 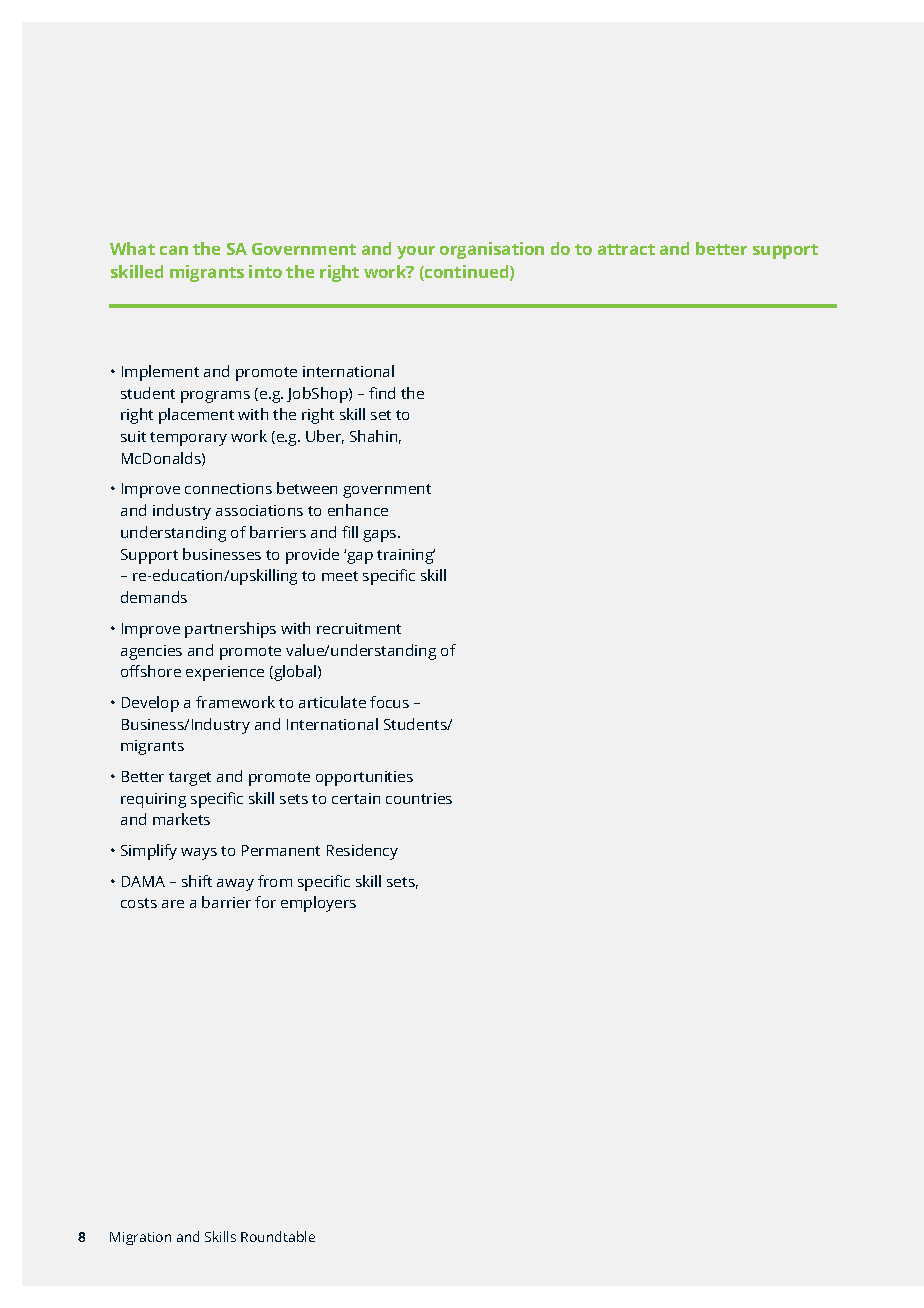 What do you see at coordinates (406, 556) in the page?
I see `training` at bounding box center [406, 556].
